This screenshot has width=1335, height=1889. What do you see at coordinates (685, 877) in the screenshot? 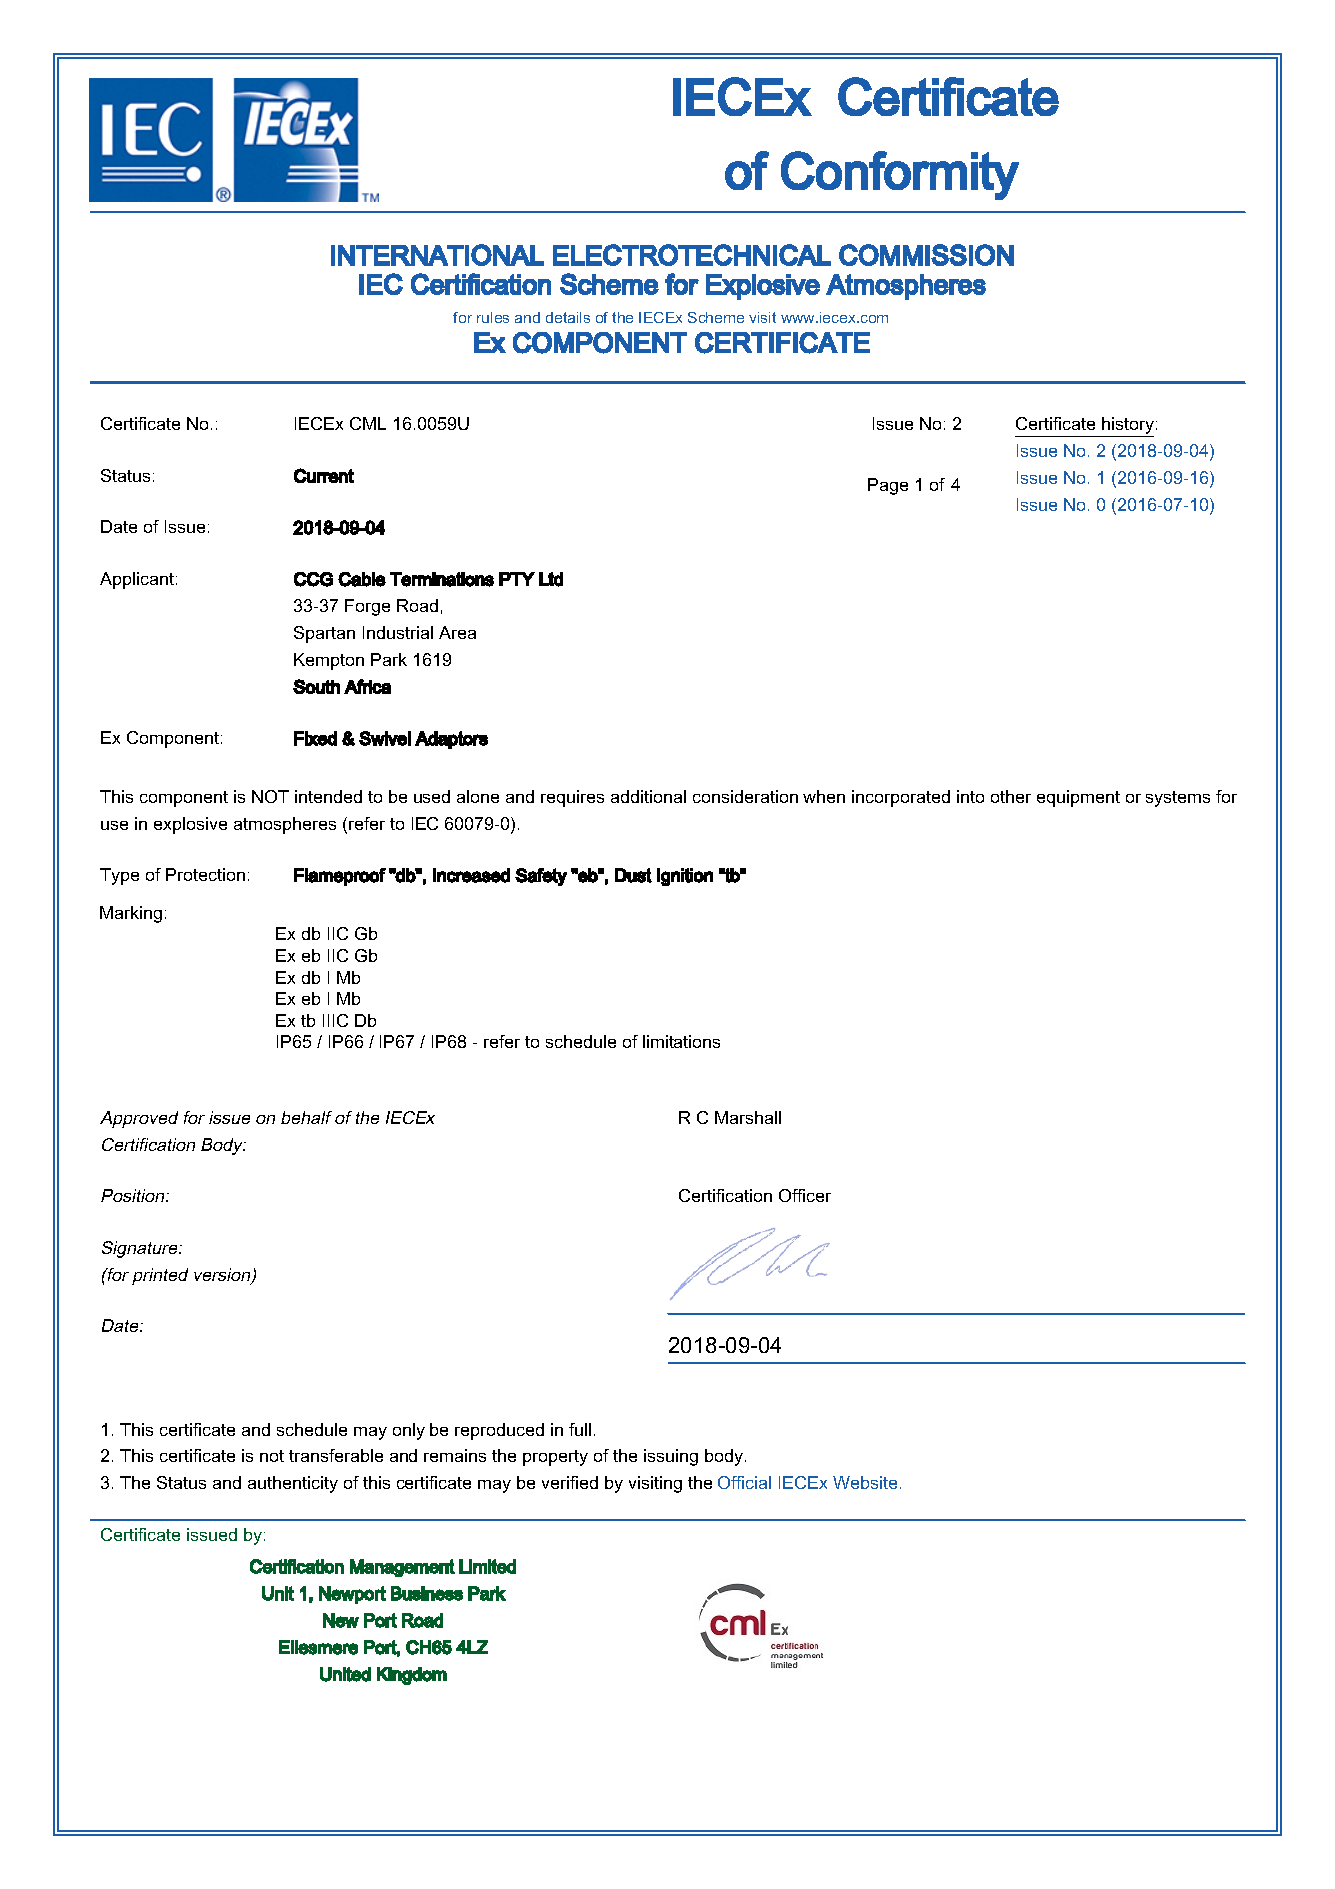
I see `Ignition` at bounding box center [685, 877].
